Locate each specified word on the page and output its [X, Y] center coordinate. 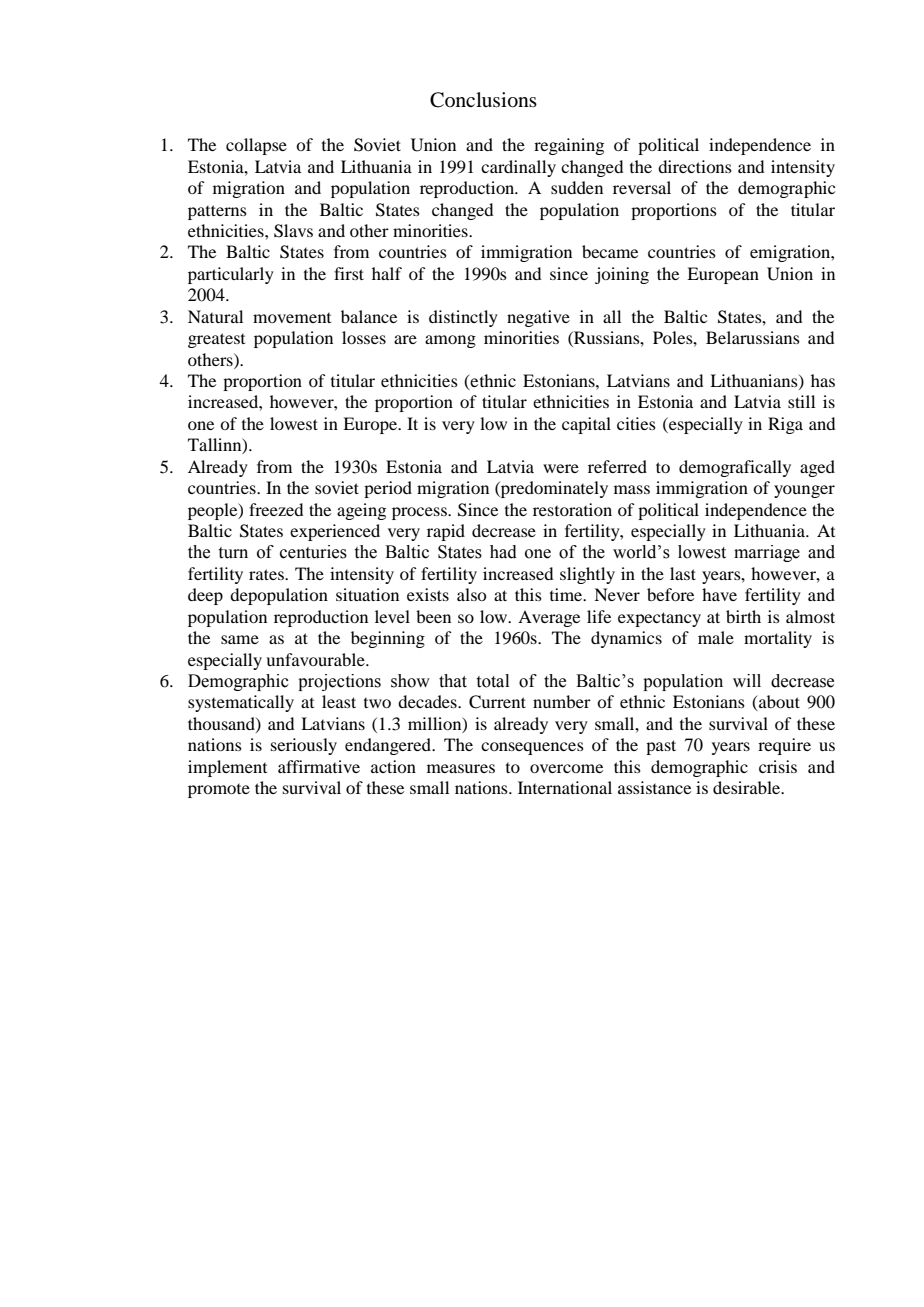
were [561, 468]
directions [695, 166]
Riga [785, 425]
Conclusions [483, 100]
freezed [276, 509]
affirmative [319, 766]
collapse [256, 146]
